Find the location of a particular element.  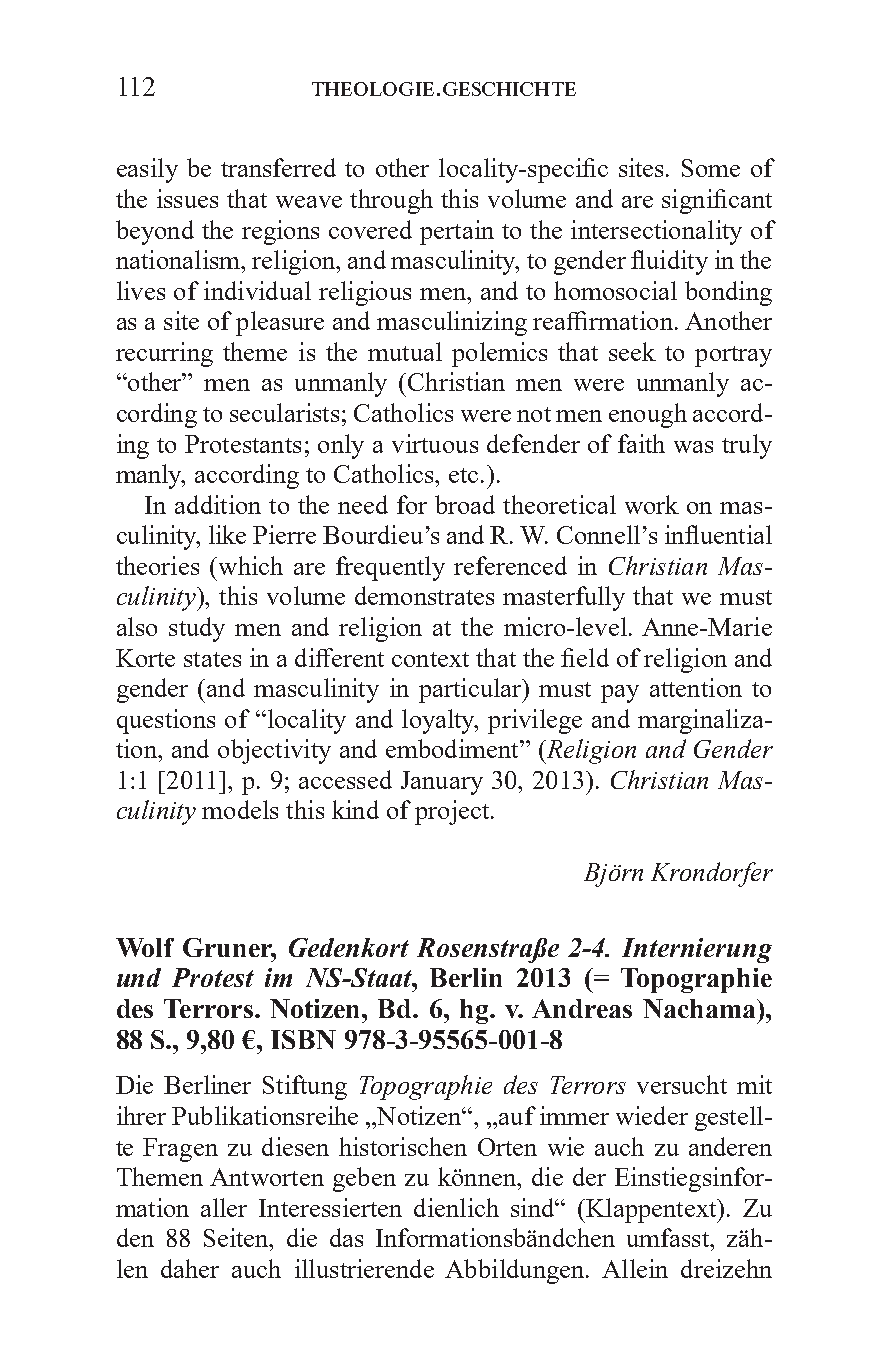

project is located at coordinates (453, 812).
